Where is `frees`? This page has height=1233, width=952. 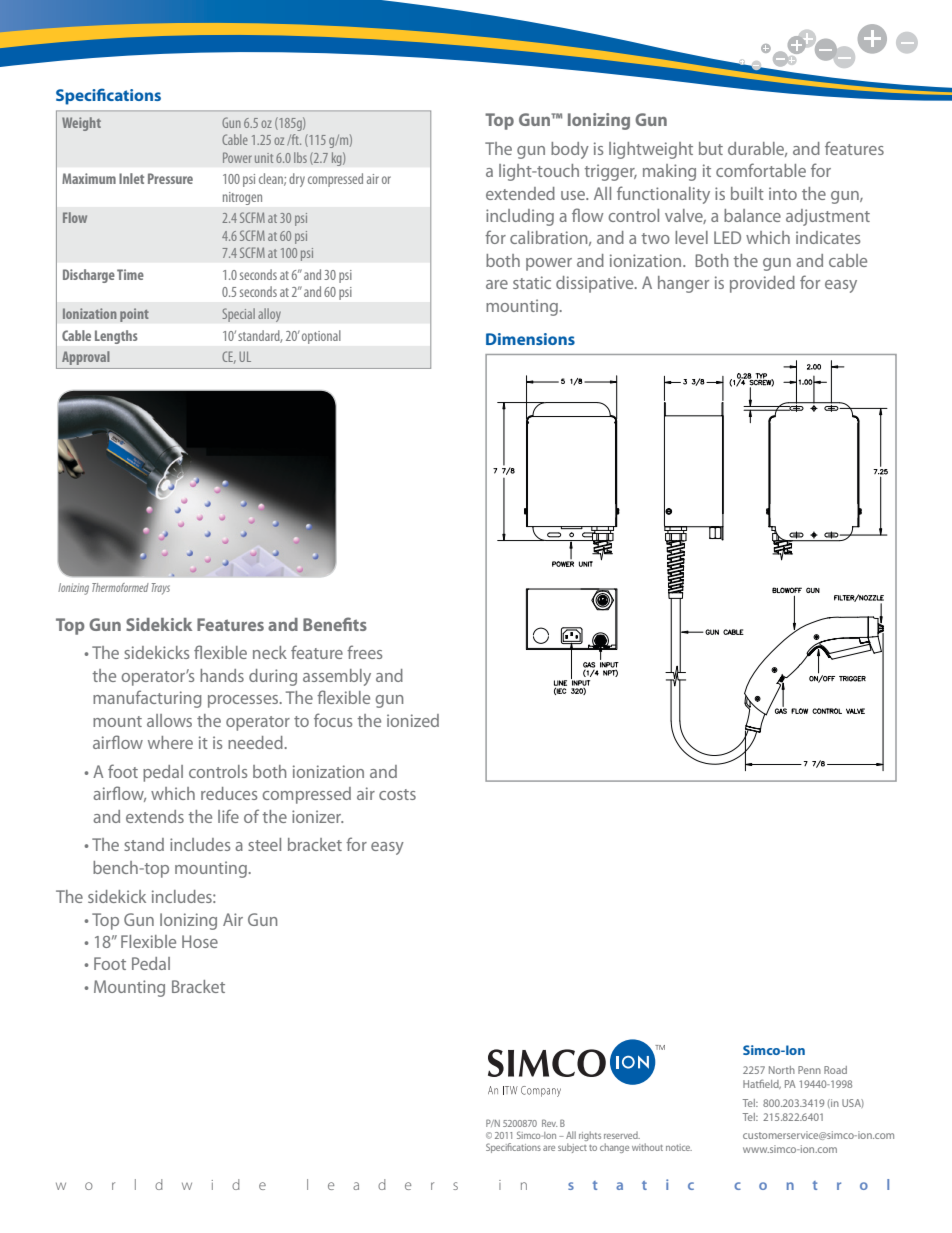 frees is located at coordinates (364, 652).
